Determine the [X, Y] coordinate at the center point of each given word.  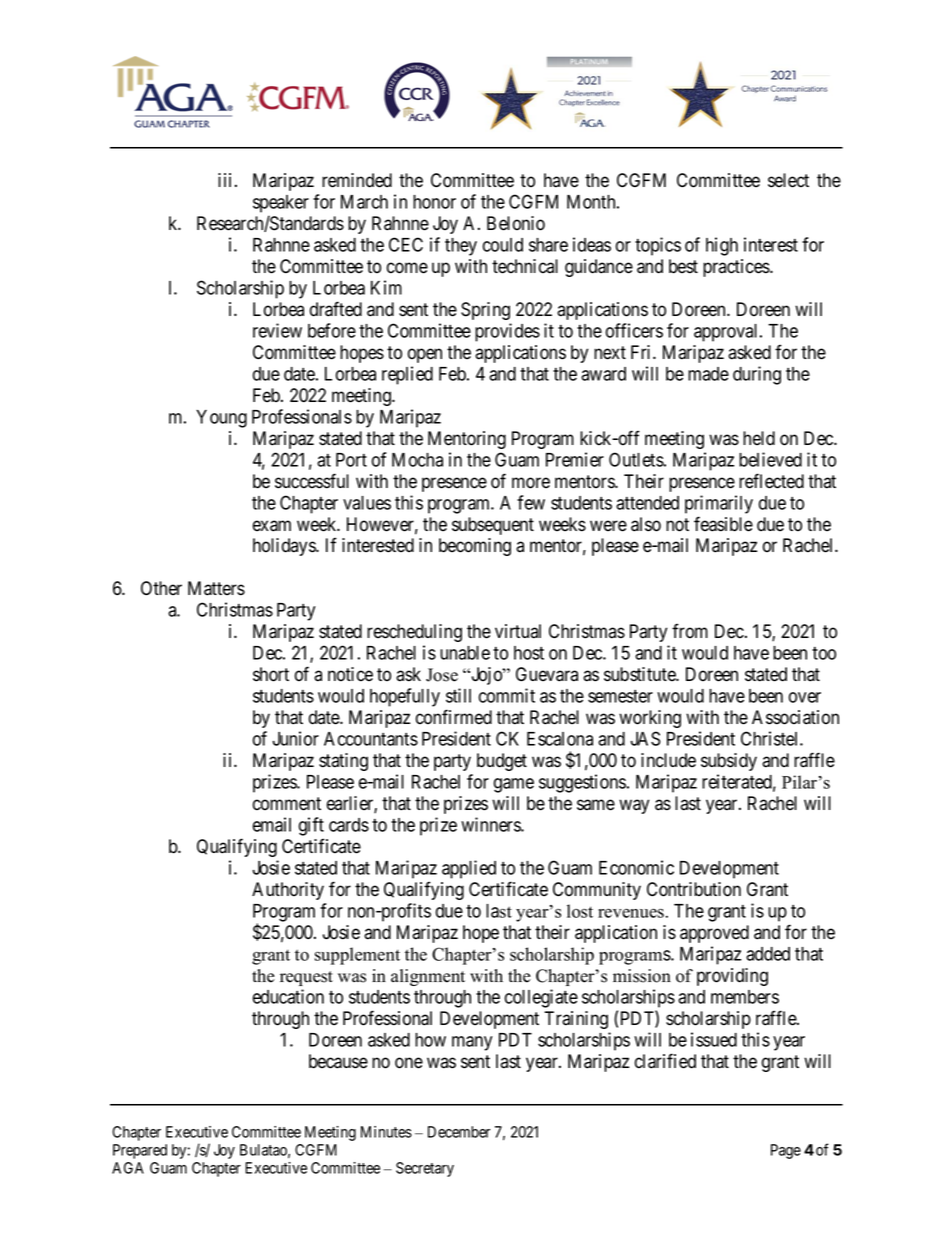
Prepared [140, 1151]
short [271, 674]
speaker [281, 204]
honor [434, 202]
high [722, 246]
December [459, 1132]
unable [465, 653]
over [805, 697]
